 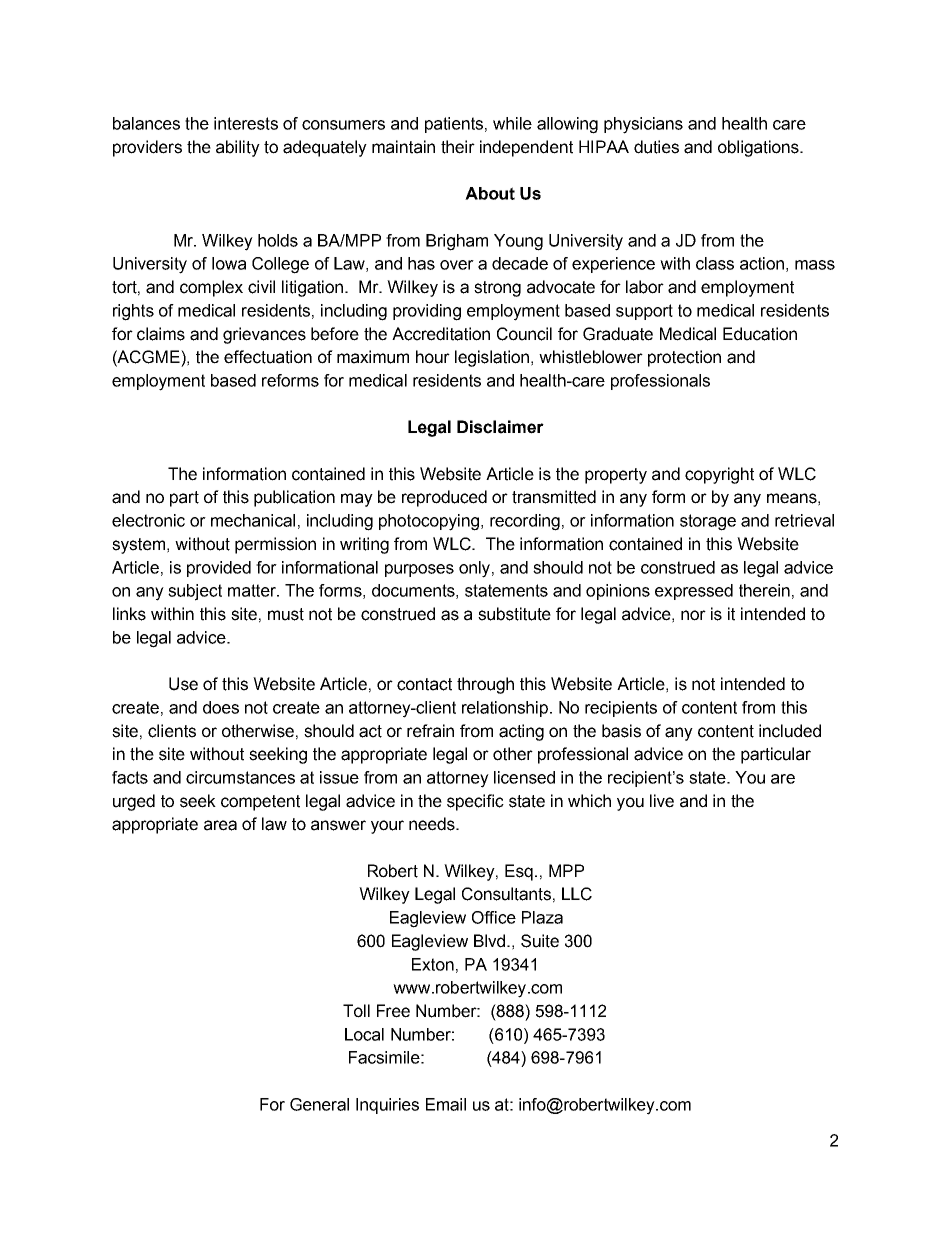 I want to click on their, so click(x=458, y=147).
